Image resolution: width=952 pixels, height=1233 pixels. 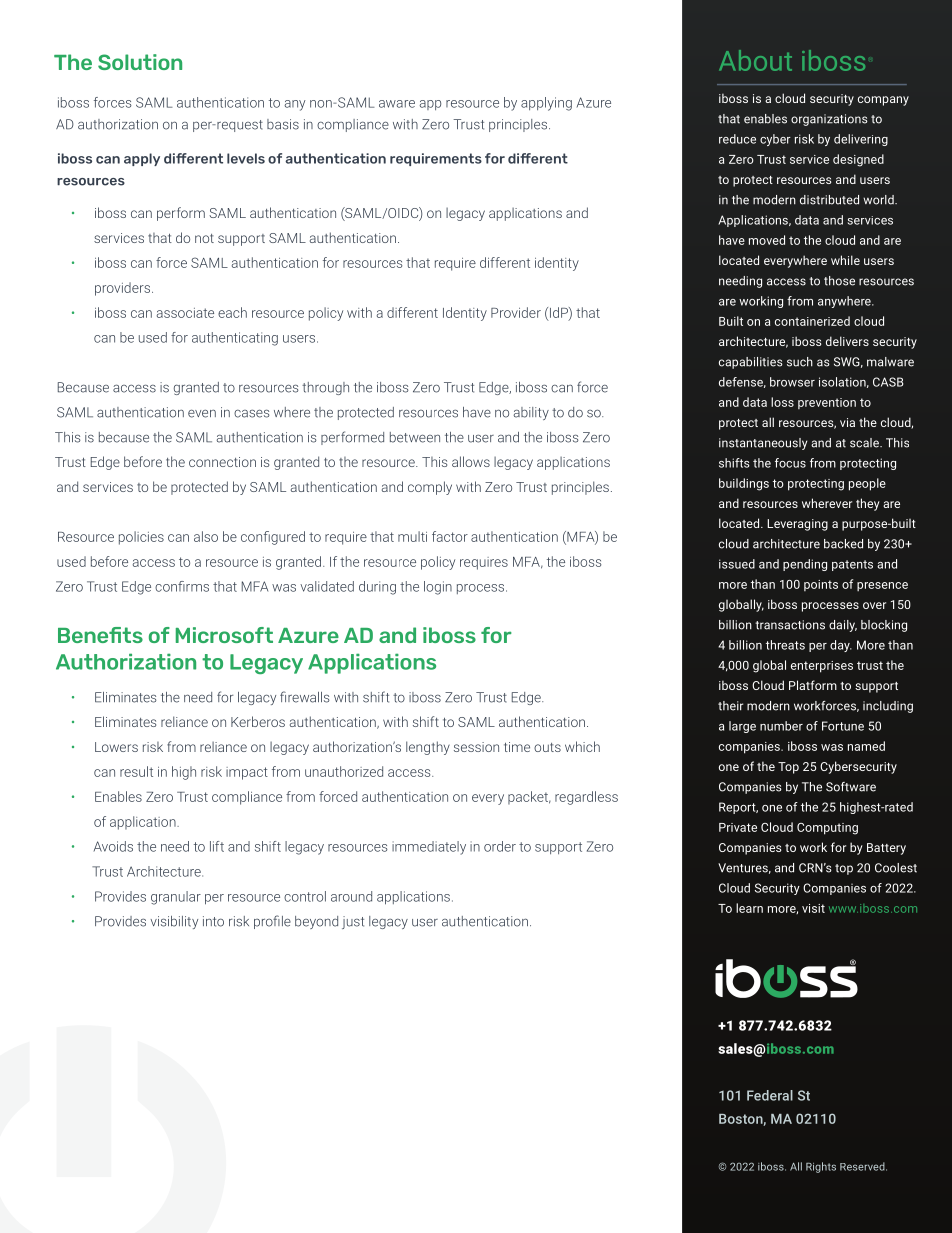 I want to click on connection, so click(x=222, y=462).
